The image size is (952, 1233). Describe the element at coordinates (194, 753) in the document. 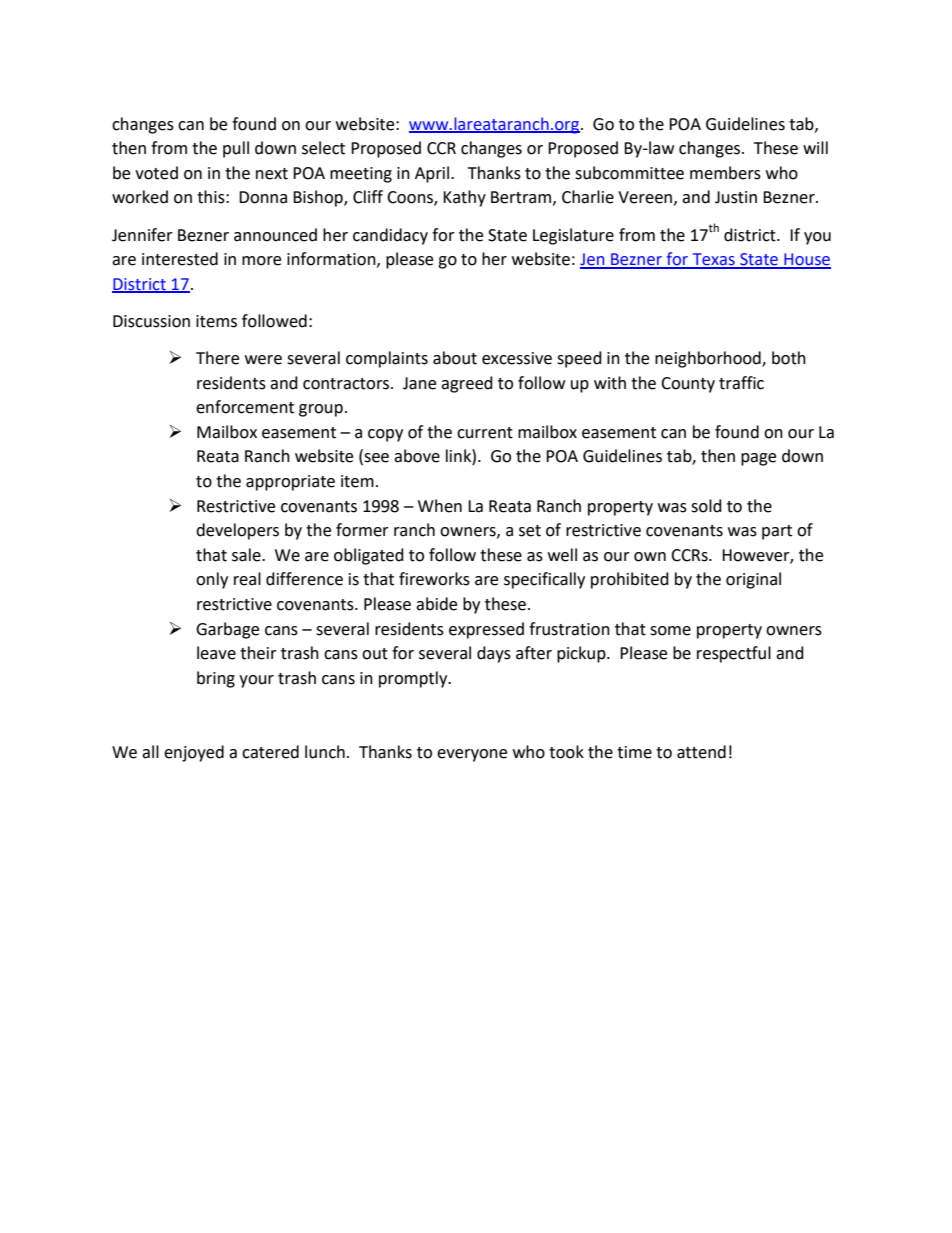

I see `enjoyed` at that location.
